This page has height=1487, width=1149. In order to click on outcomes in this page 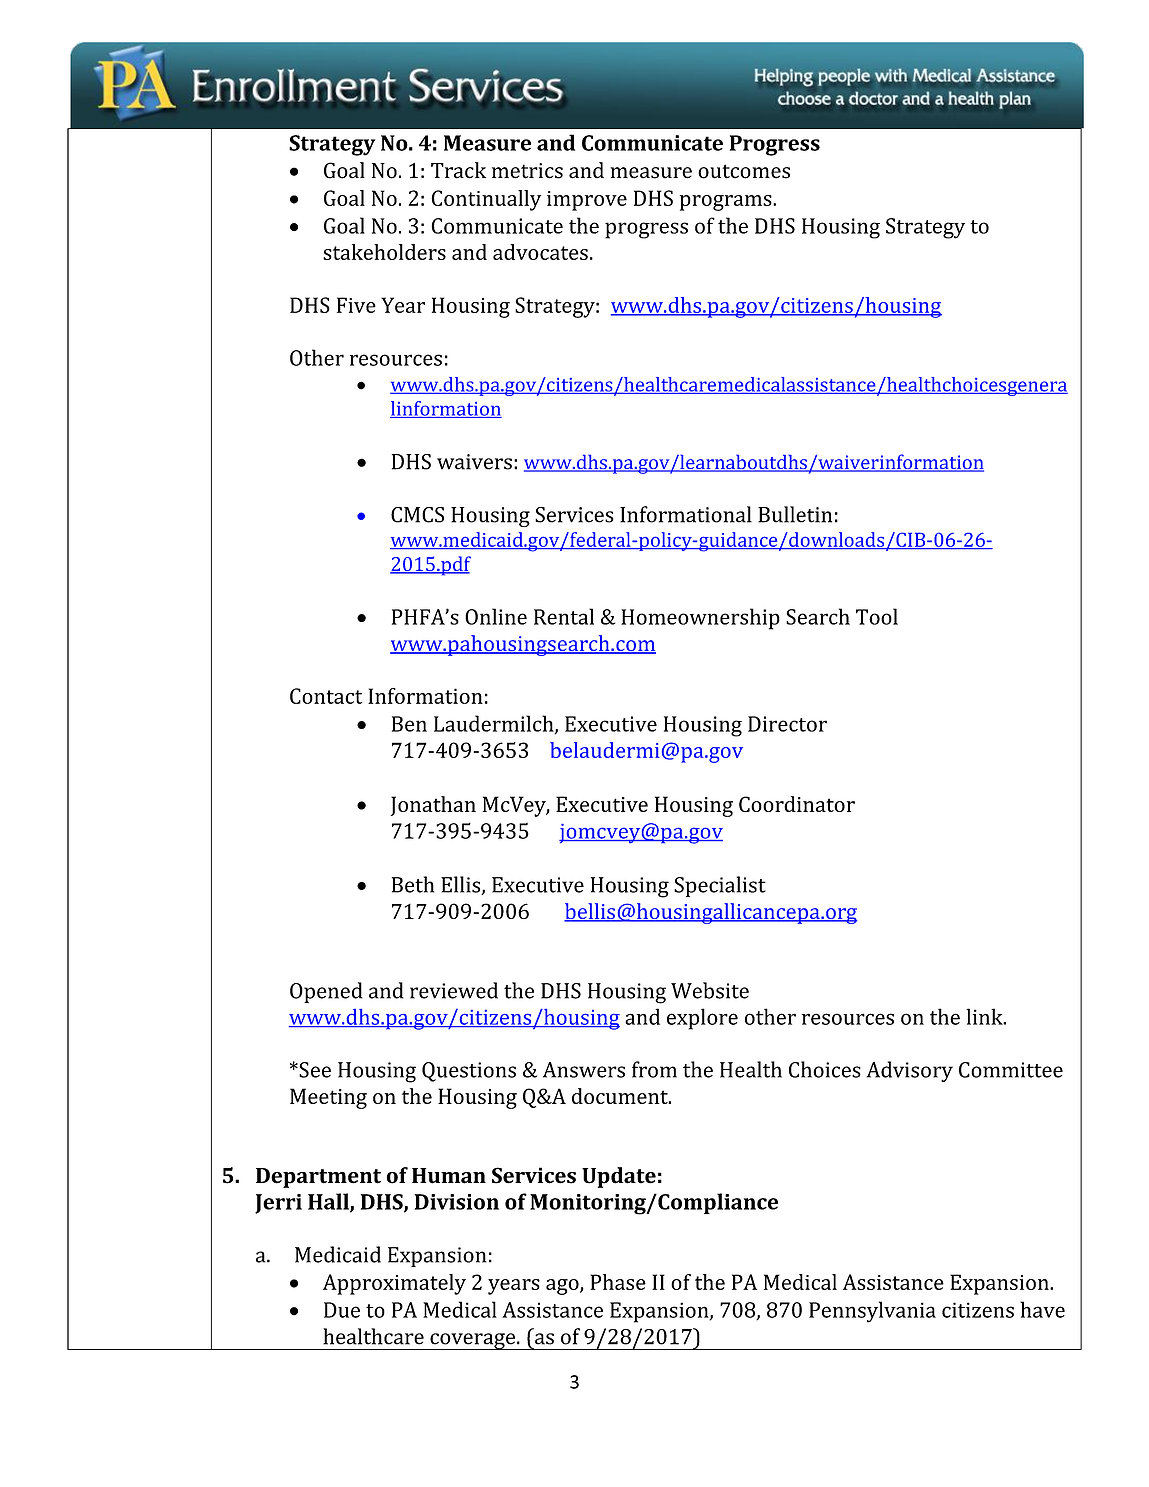, I will do `click(744, 171)`.
